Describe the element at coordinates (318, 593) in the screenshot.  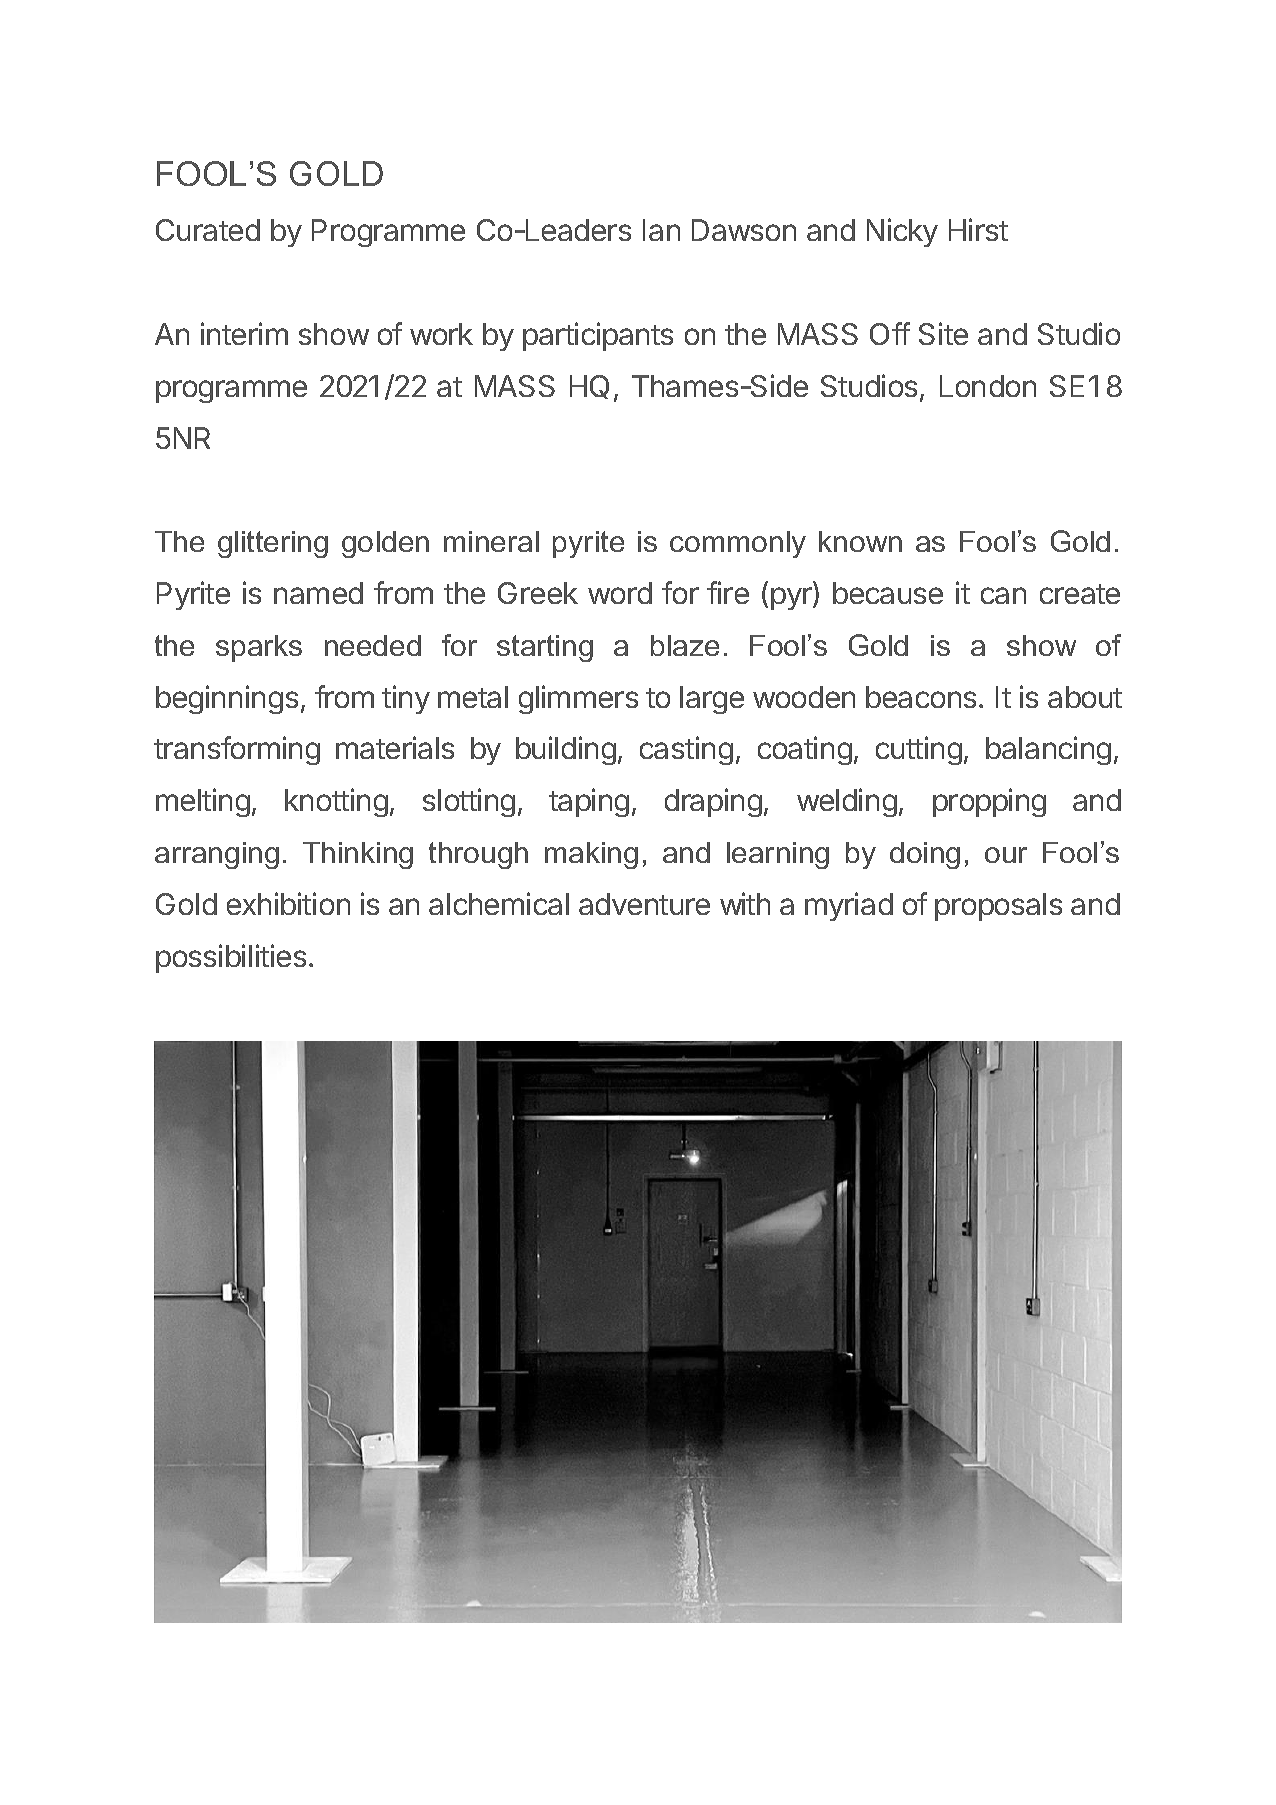
I see `named` at that location.
